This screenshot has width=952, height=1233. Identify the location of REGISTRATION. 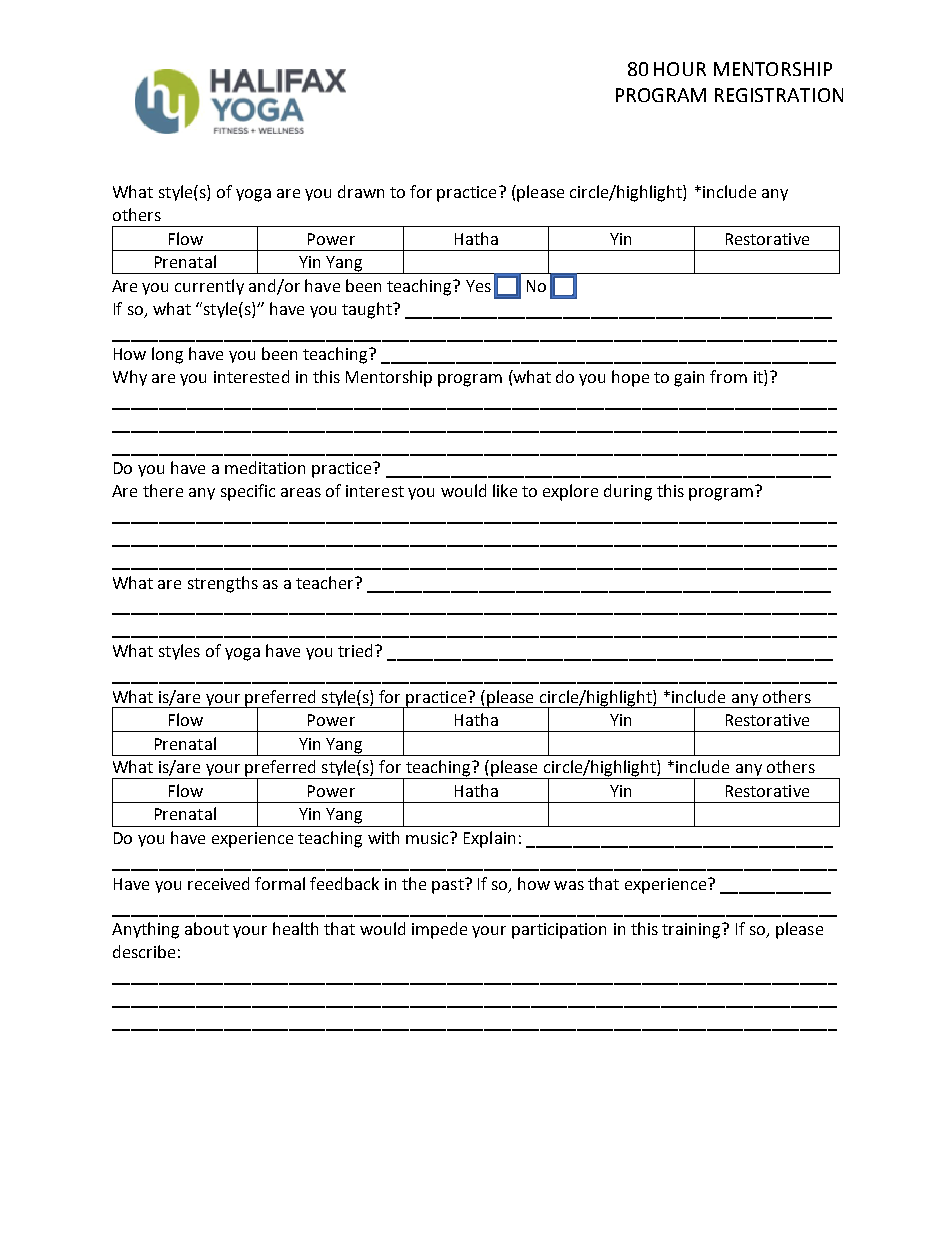
(779, 95).
